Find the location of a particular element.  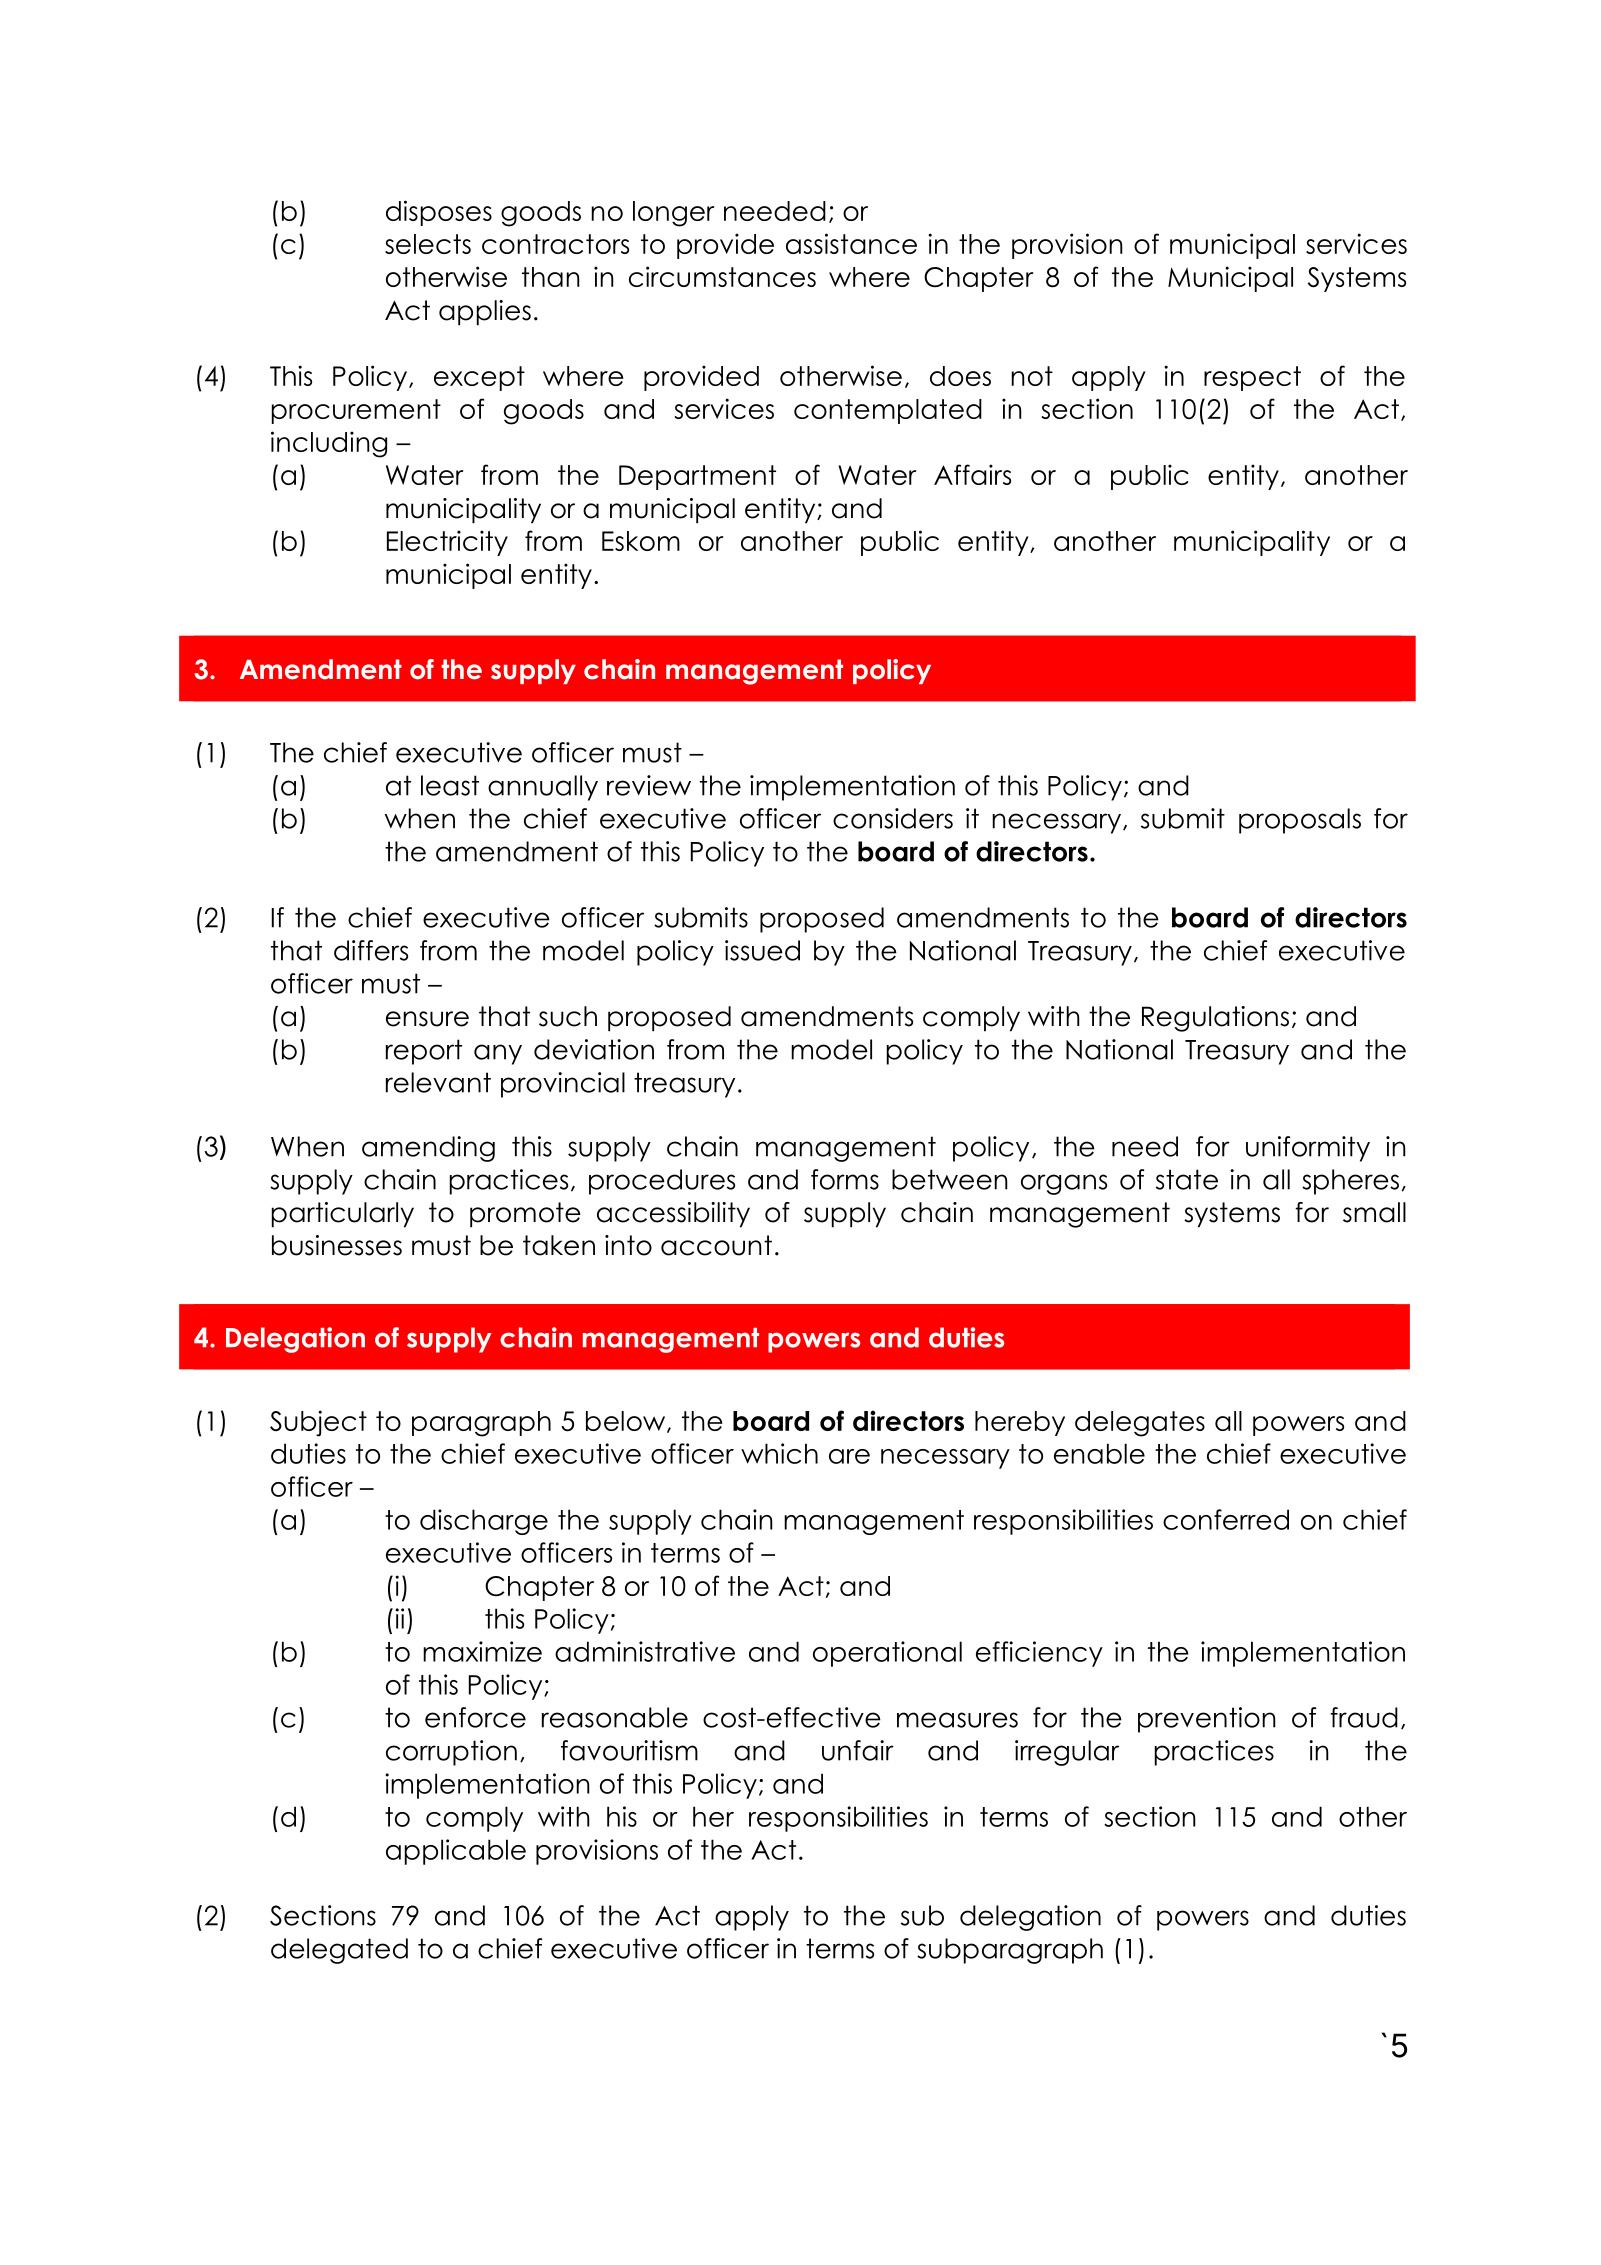

respect is located at coordinates (1252, 378).
